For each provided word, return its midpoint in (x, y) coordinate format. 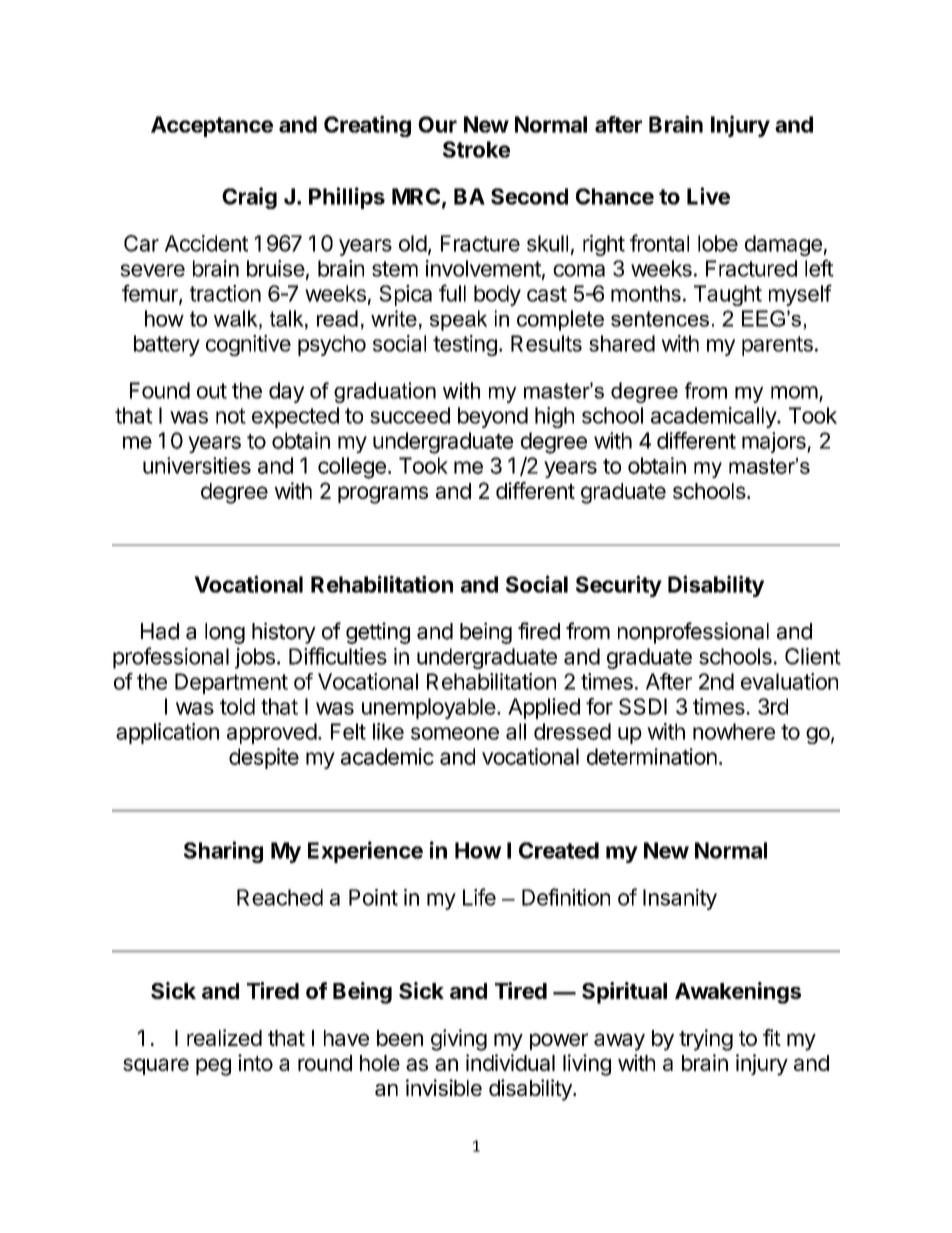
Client (813, 656)
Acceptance (212, 126)
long (225, 633)
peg (213, 1067)
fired (539, 631)
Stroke (476, 149)
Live (708, 196)
